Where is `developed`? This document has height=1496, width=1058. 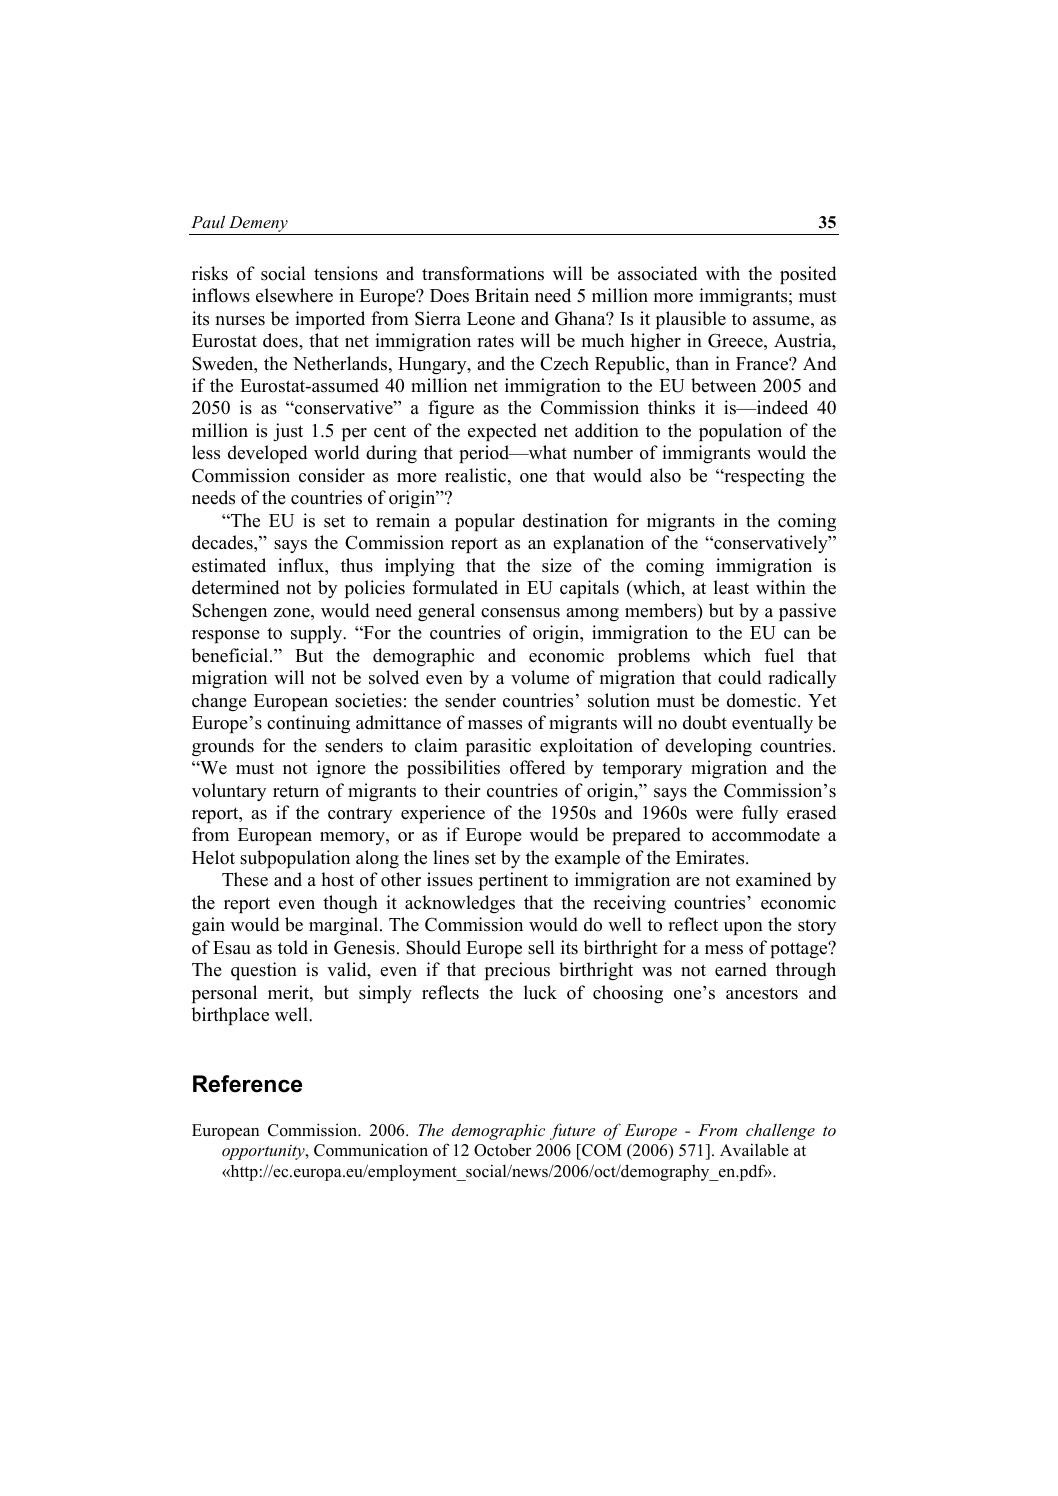 developed is located at coordinates (267, 454).
